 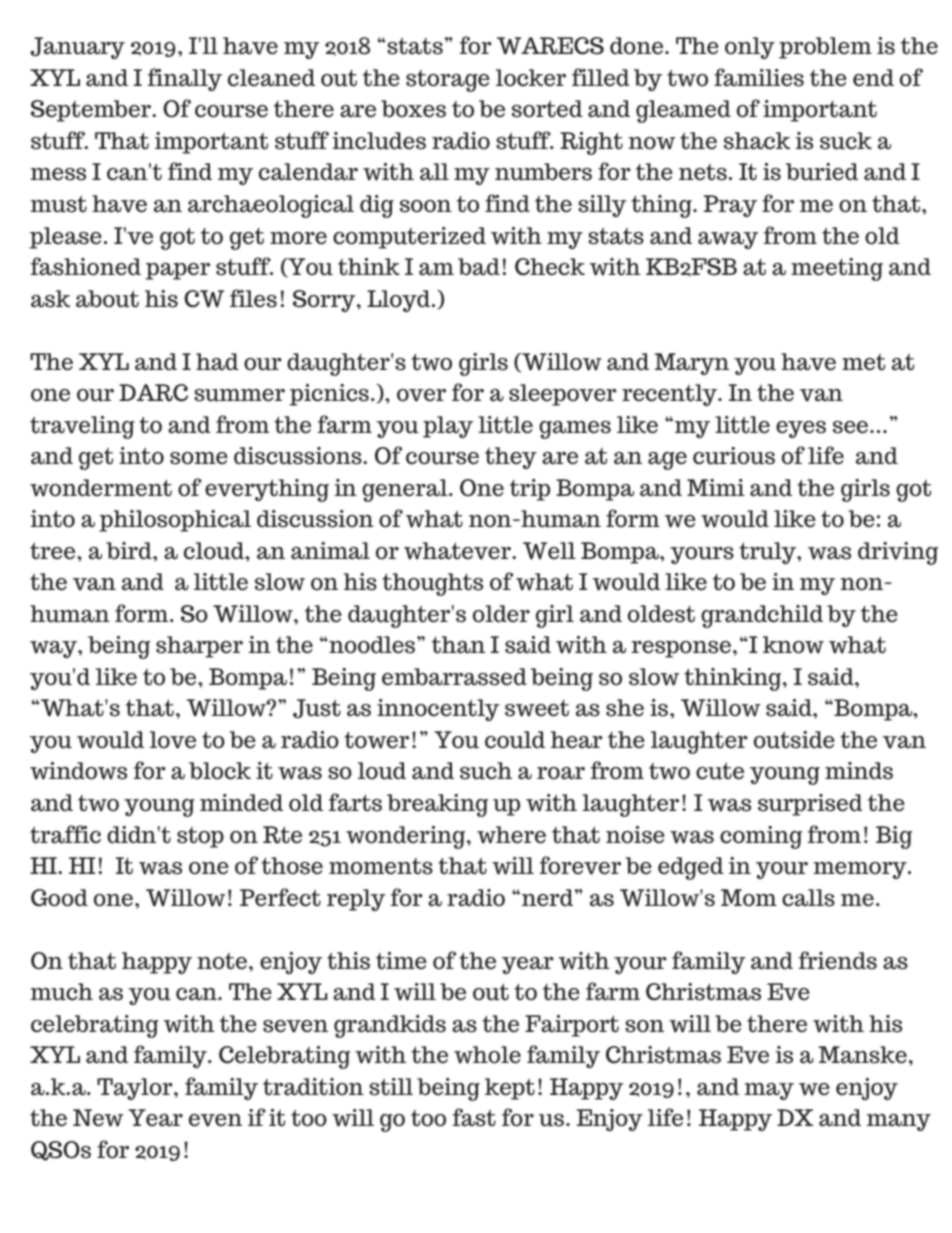 I want to click on kept, so click(x=510, y=1089).
